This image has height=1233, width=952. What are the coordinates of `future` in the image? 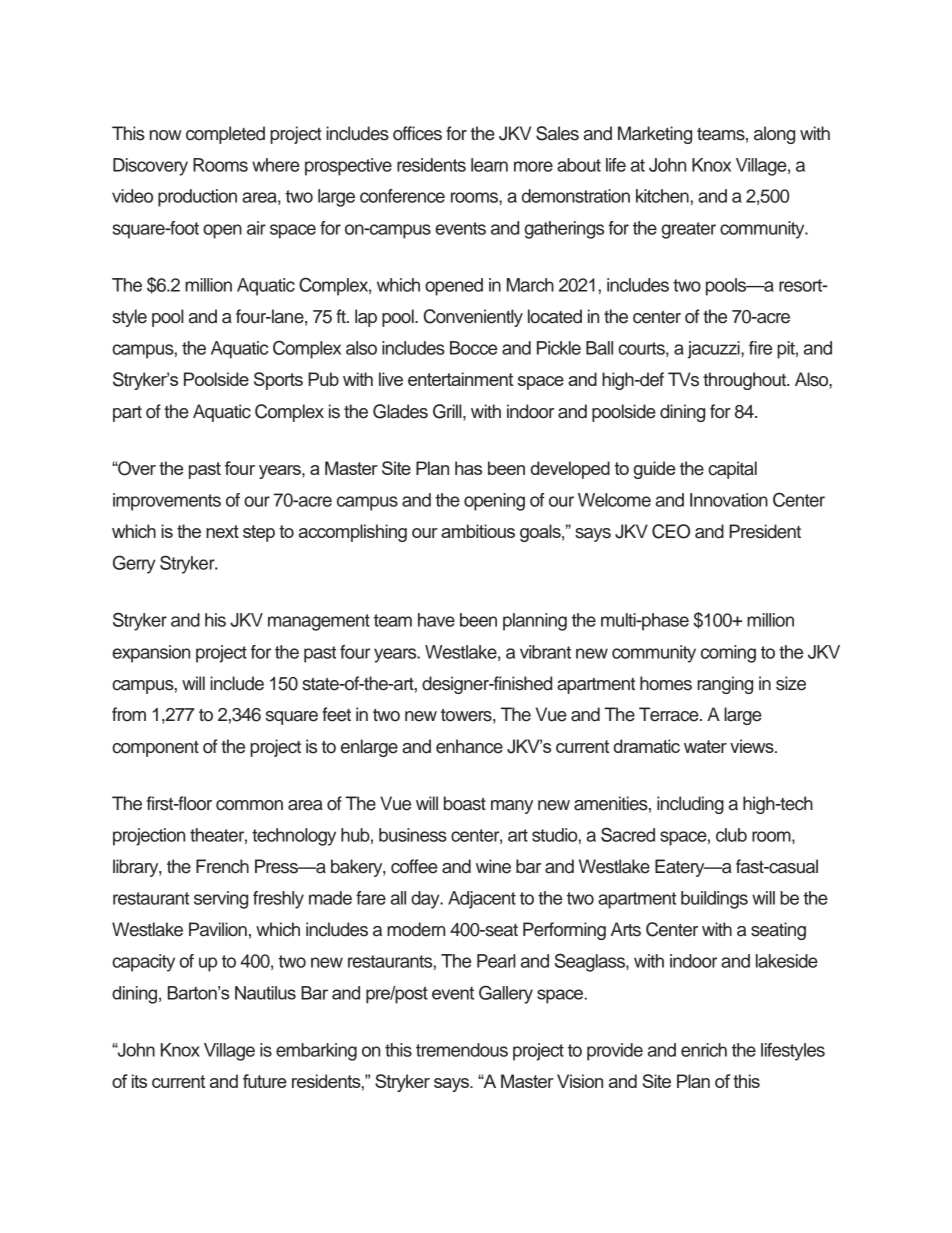 It's located at (265, 1081).
